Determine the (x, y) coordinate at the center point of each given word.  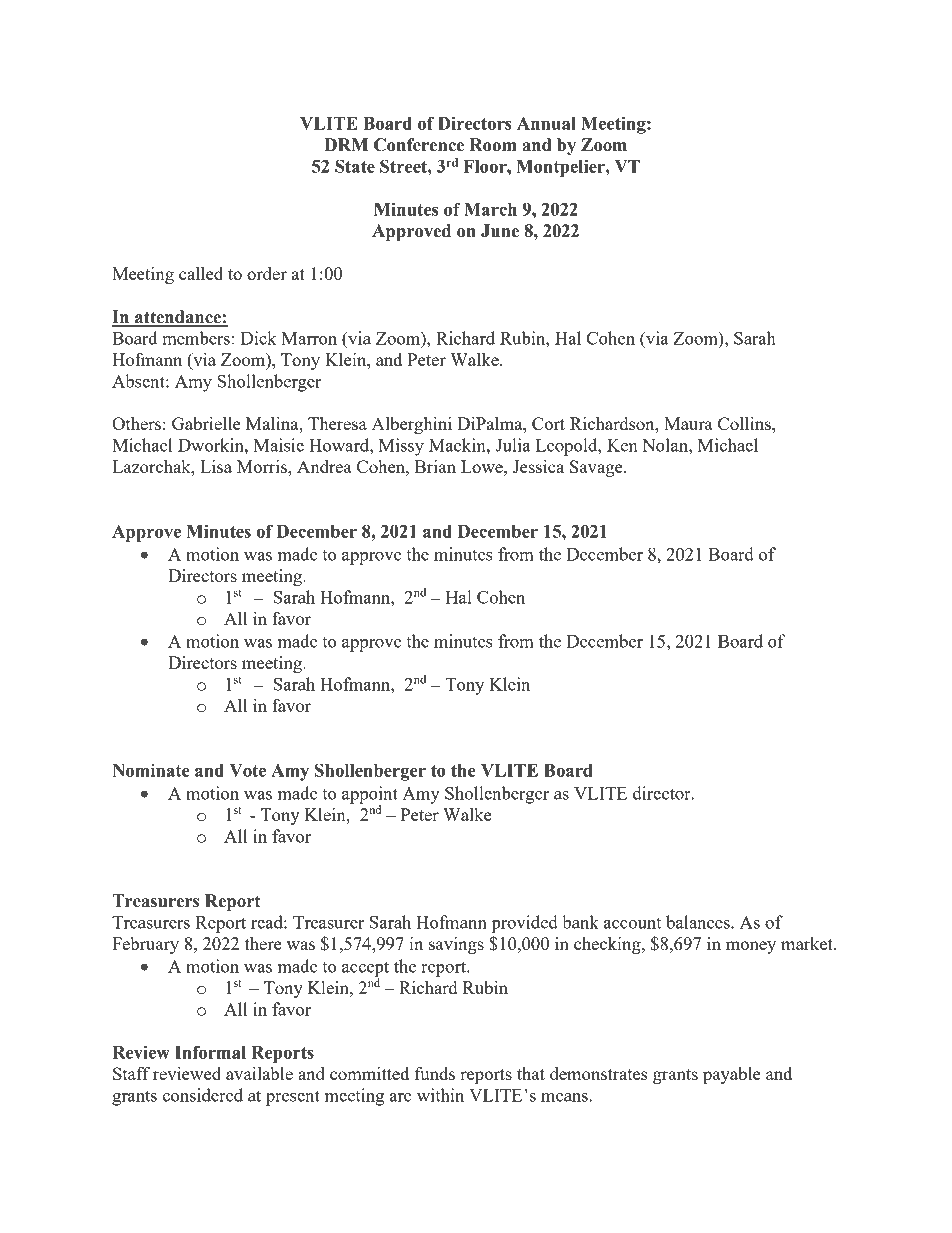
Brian (435, 466)
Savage (597, 468)
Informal (210, 1052)
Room (493, 145)
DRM (346, 144)
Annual (546, 123)
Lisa (216, 466)
